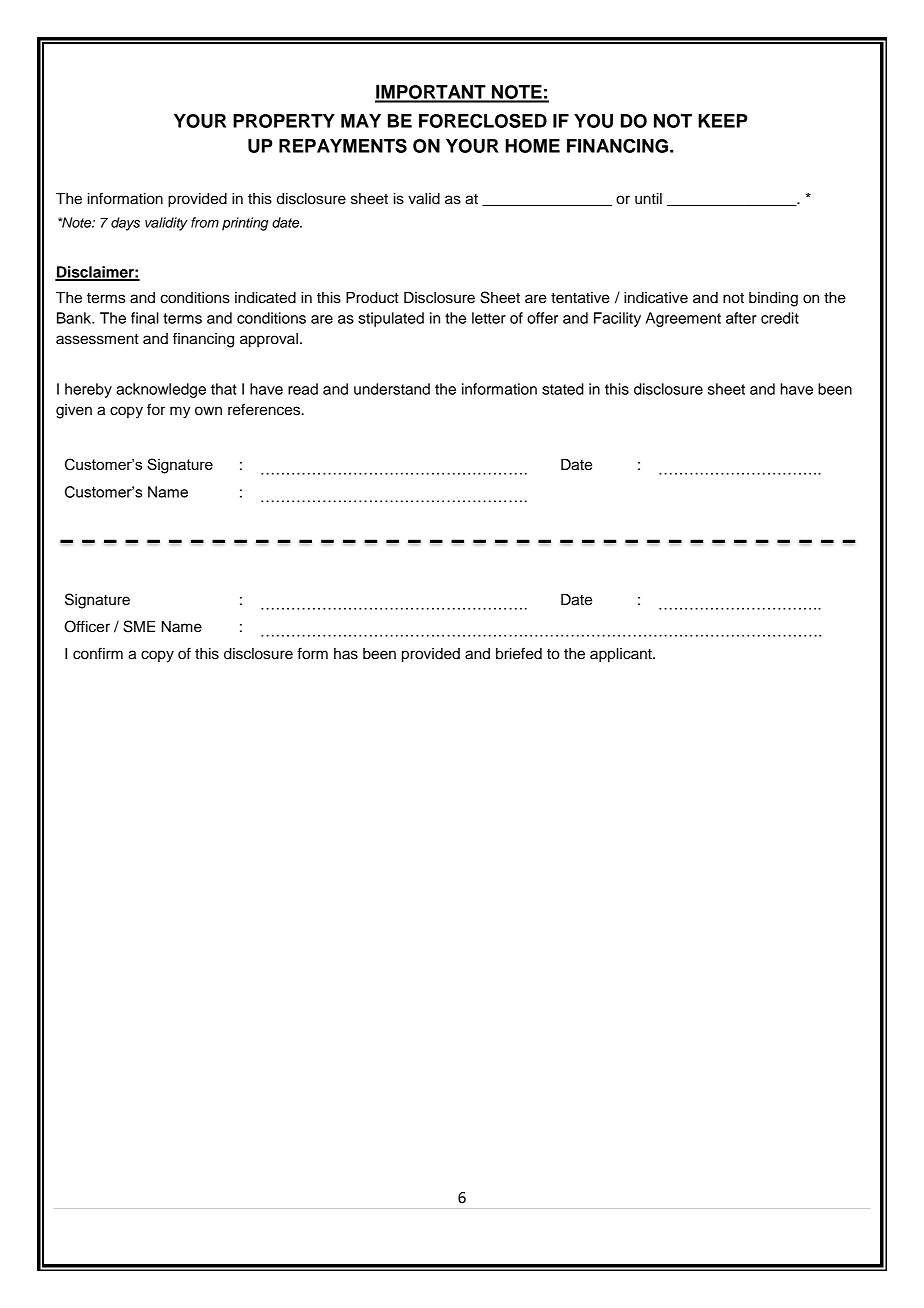 Image resolution: width=924 pixels, height=1308 pixels. Describe the element at coordinates (98, 653) in the image. I see `confirm` at that location.
